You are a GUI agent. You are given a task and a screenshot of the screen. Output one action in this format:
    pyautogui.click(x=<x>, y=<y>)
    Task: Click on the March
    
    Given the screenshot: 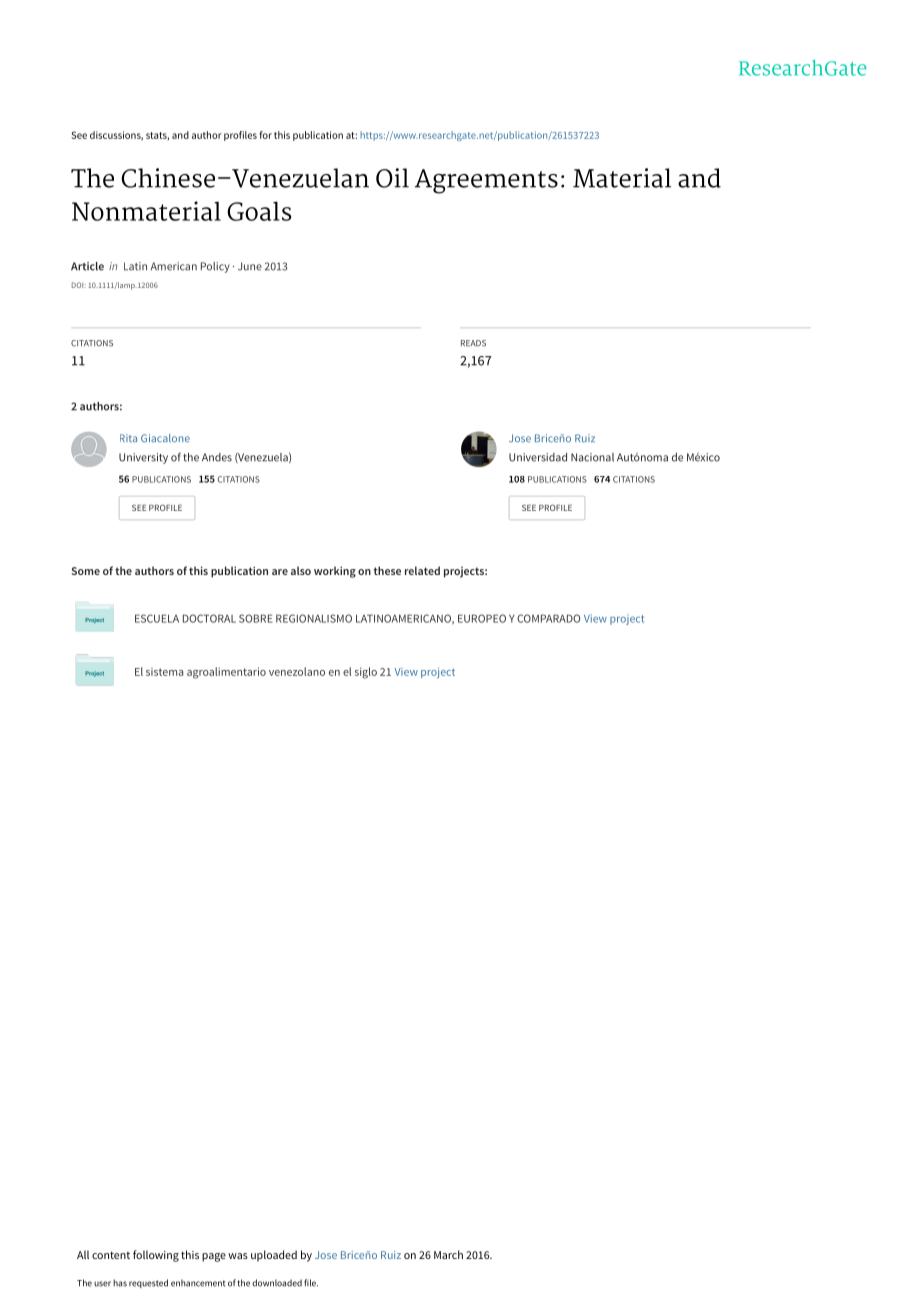 What is the action you would take?
    pyautogui.click(x=448, y=1254)
